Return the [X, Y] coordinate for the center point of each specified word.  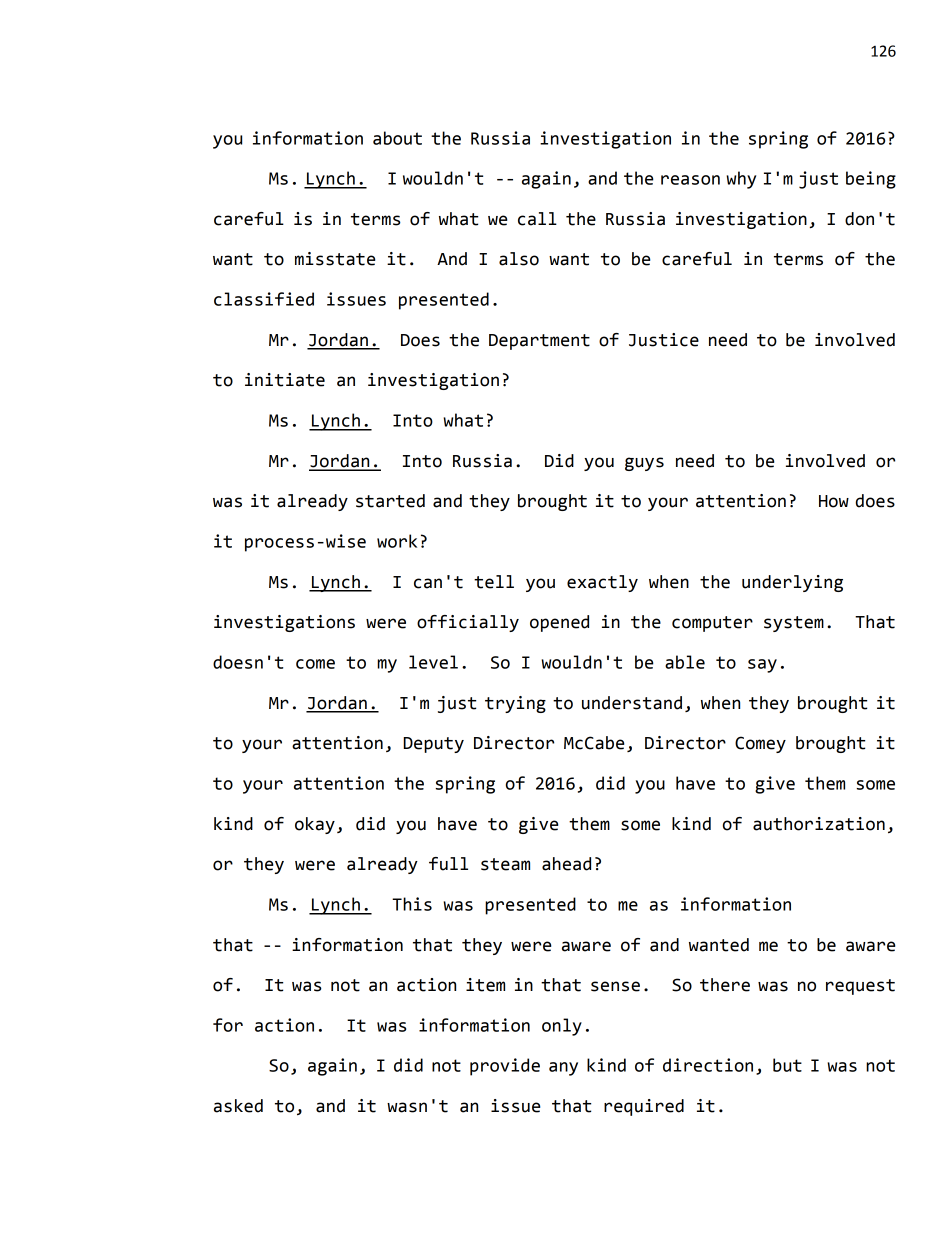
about [397, 138]
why [741, 180]
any [563, 1069]
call [537, 219]
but [787, 1065]
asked [238, 1106]
